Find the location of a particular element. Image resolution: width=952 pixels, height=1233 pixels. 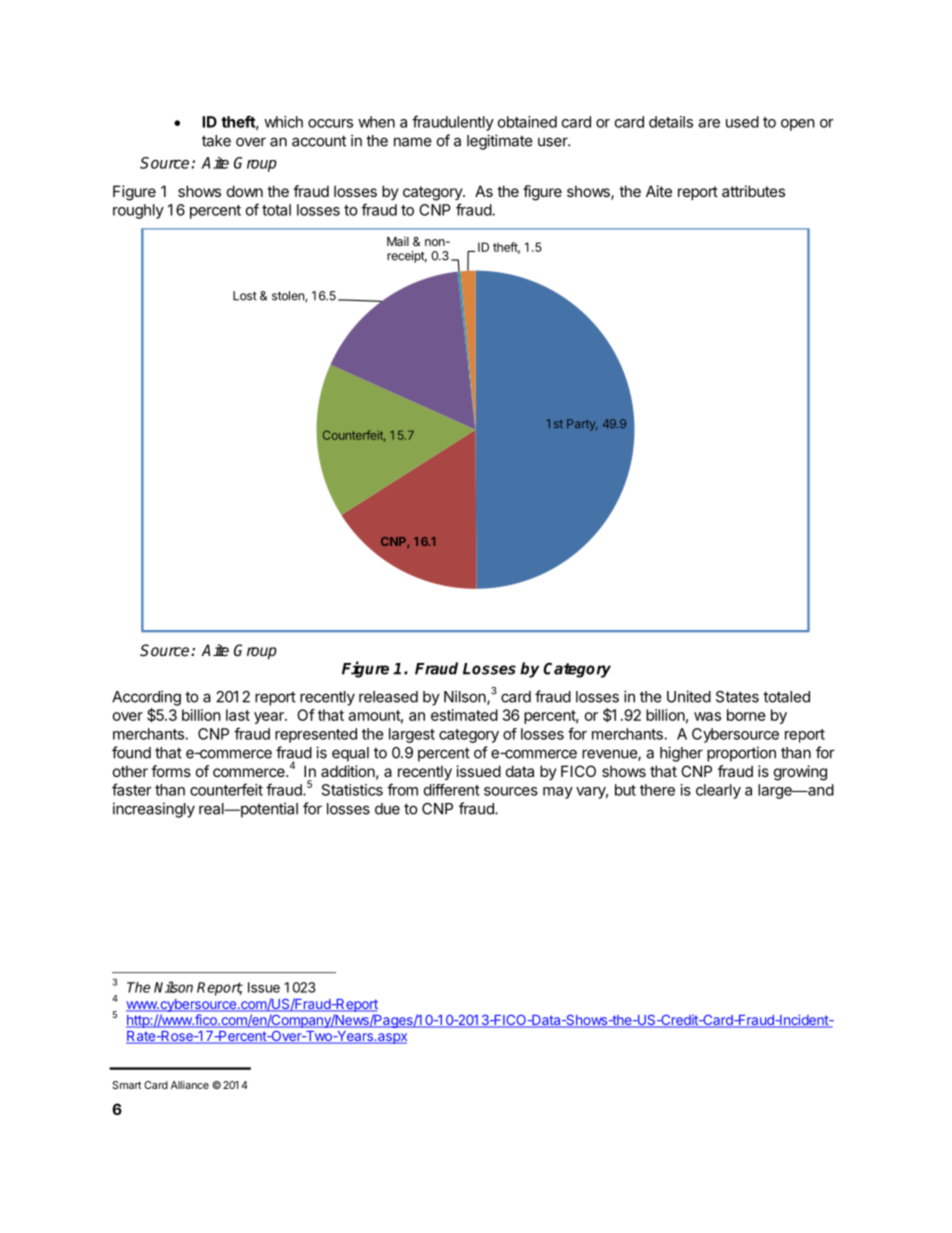

there is located at coordinates (657, 790).
